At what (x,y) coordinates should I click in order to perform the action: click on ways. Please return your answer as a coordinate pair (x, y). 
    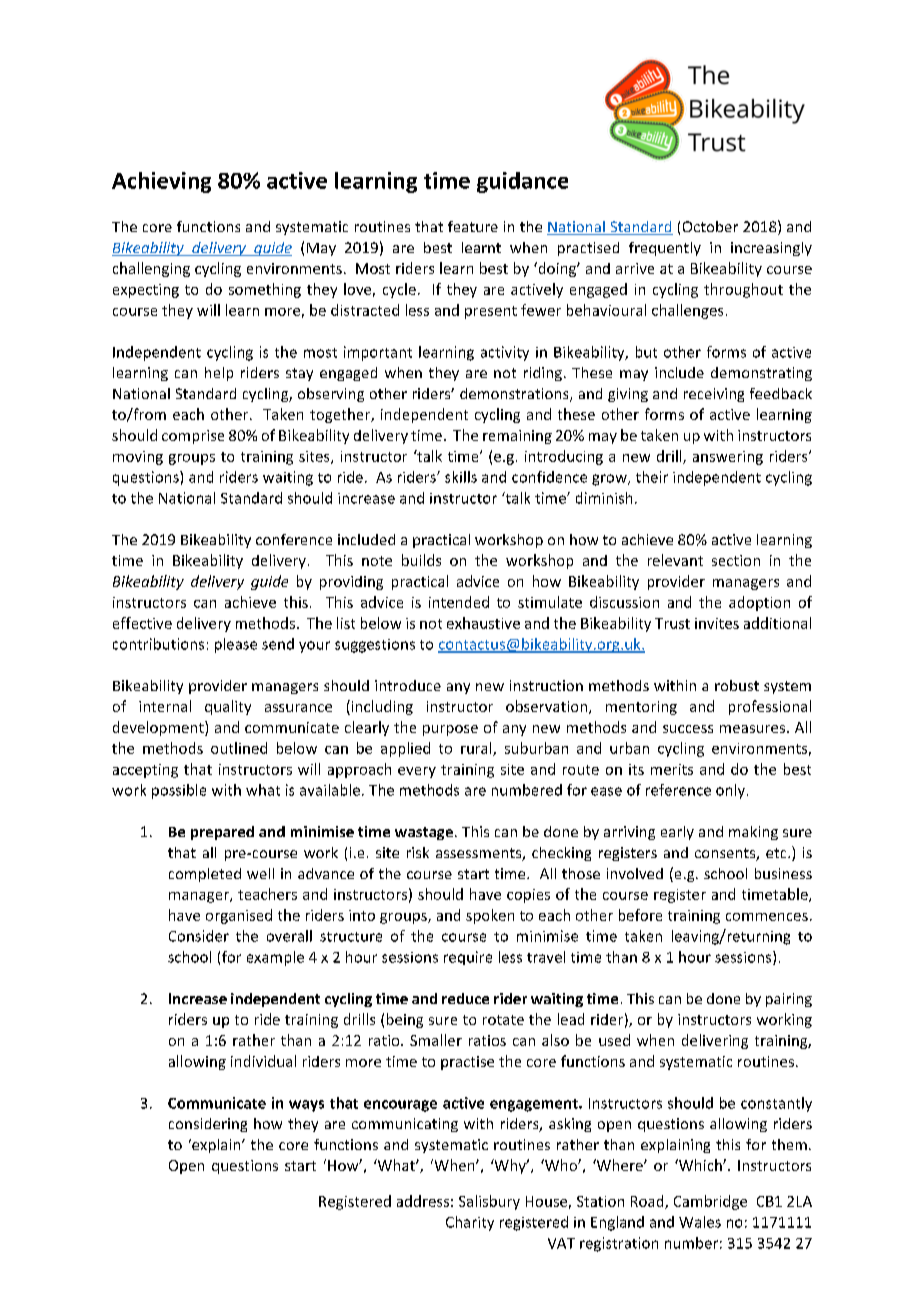
    Looking at the image, I should click on (306, 1106).
